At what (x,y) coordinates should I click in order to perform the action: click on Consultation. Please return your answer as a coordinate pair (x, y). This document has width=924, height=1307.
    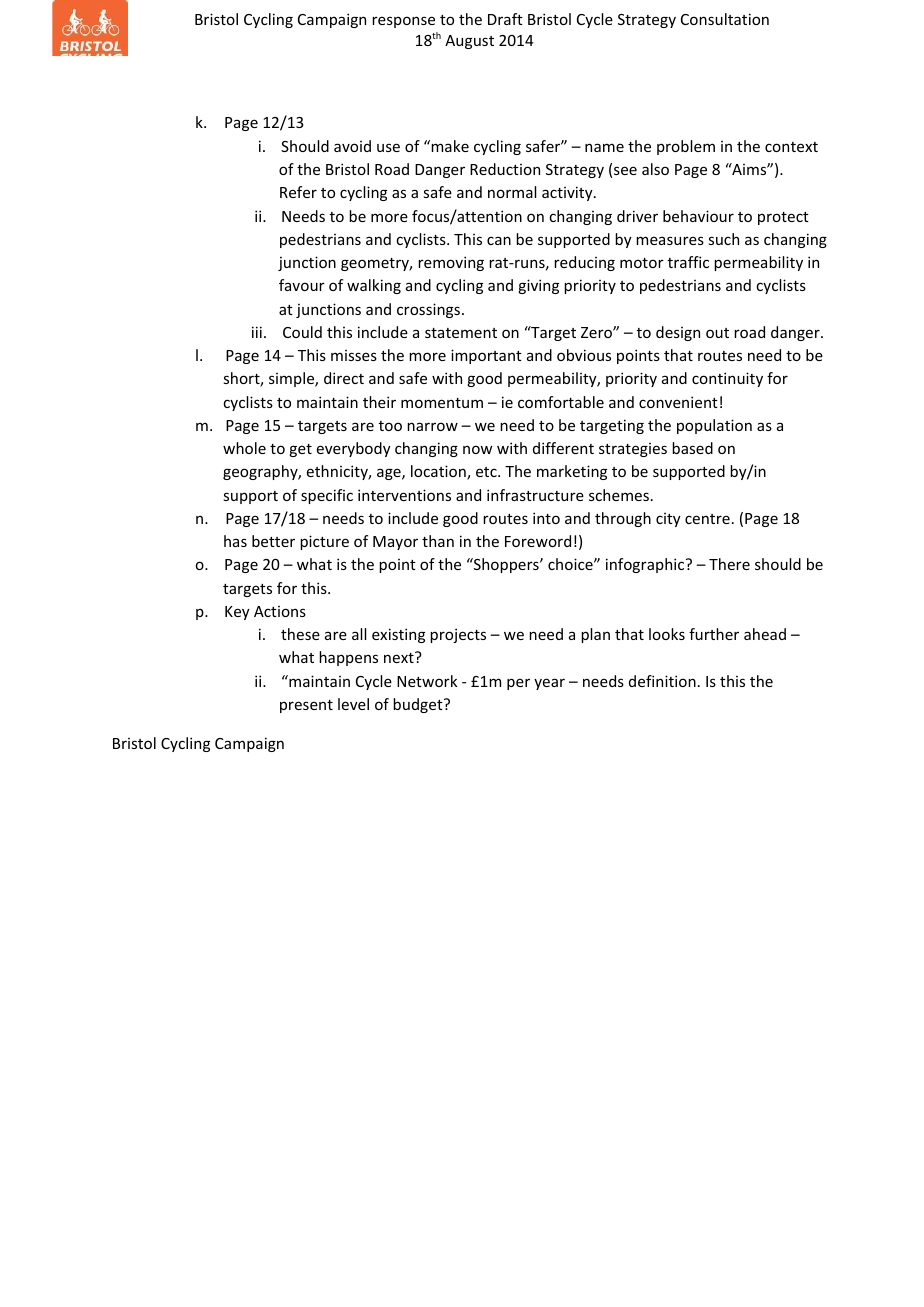
    Looking at the image, I should click on (725, 19).
